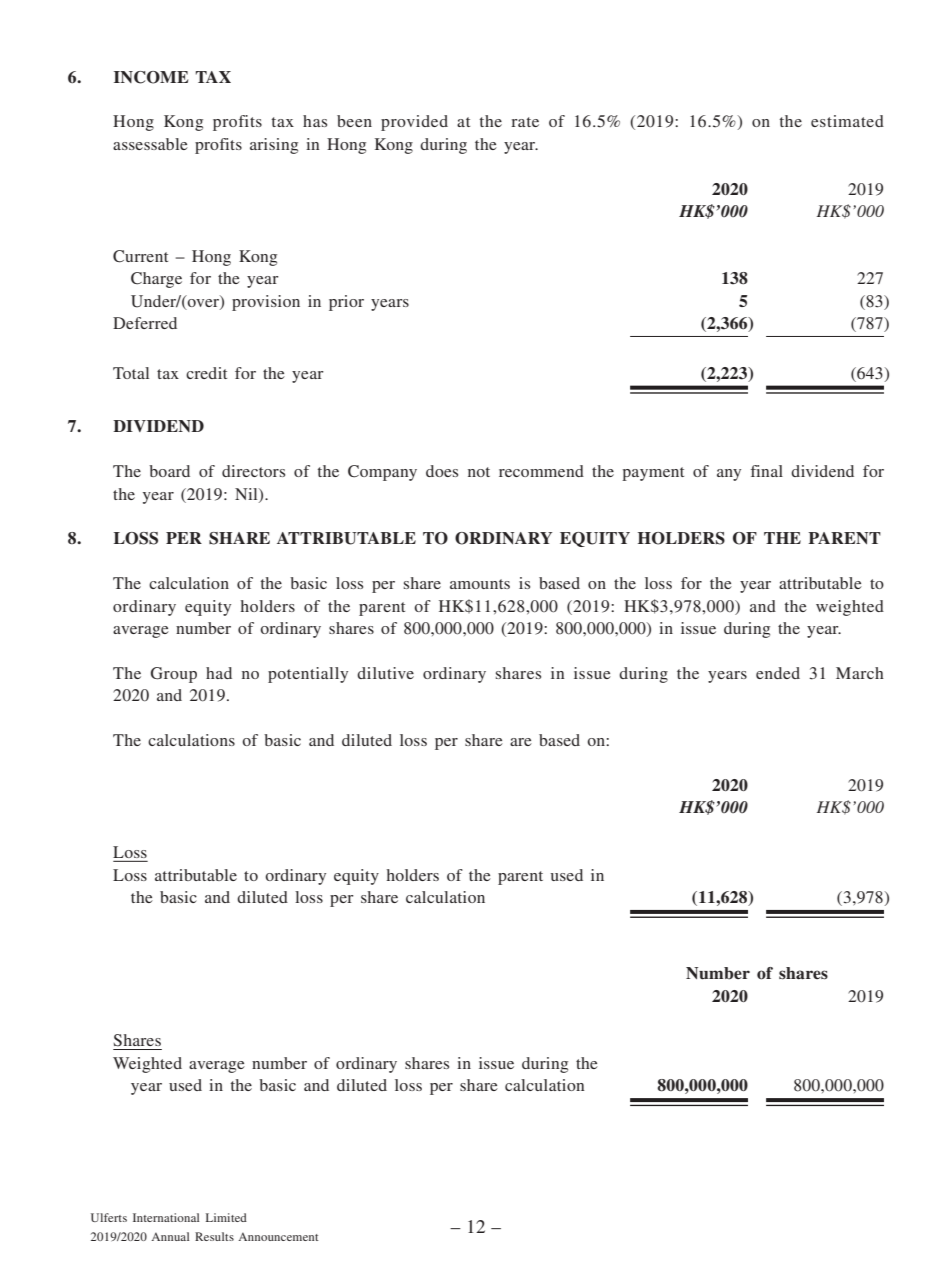  I want to click on final, so click(767, 471).
